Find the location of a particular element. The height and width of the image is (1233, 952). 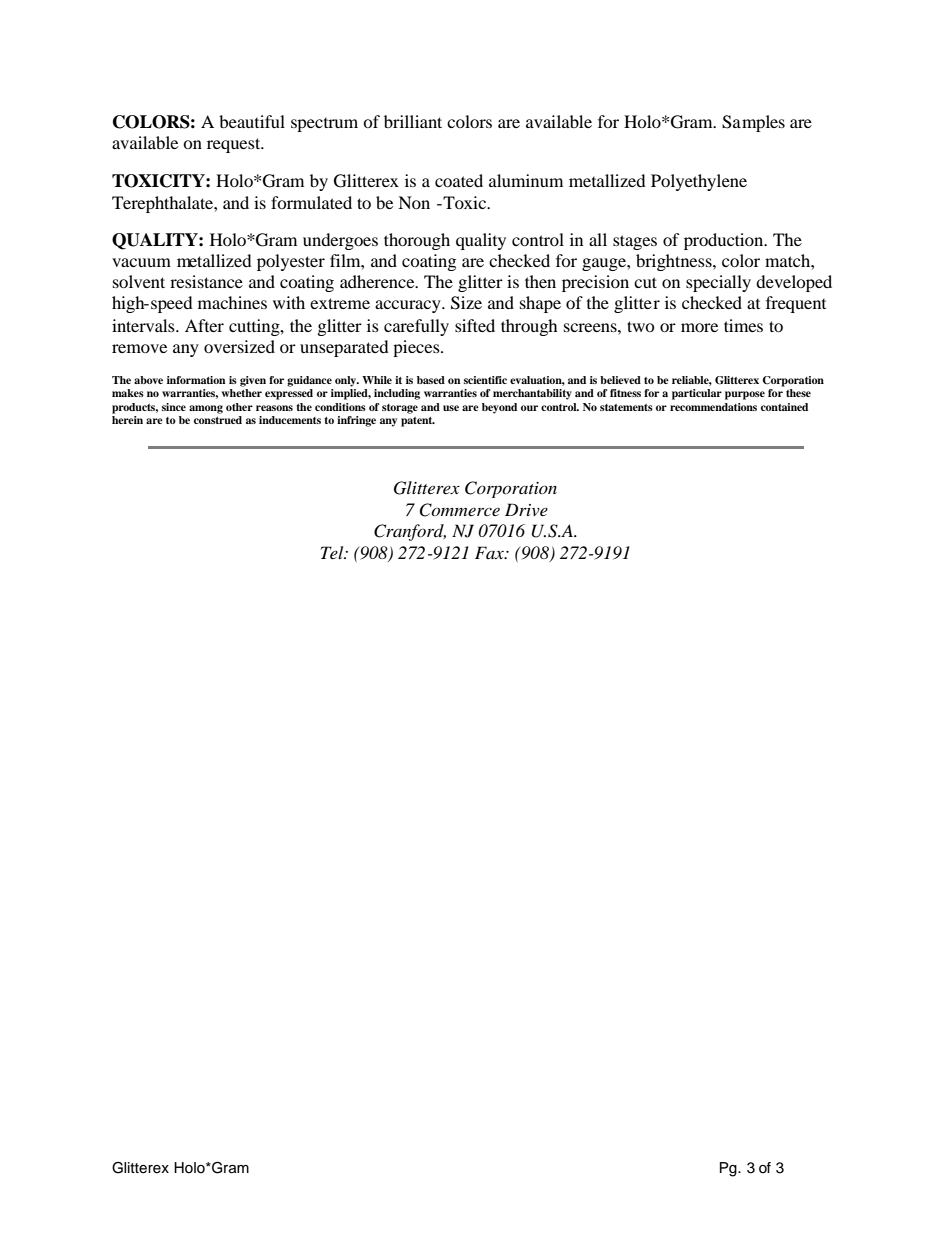

Fax is located at coordinates (490, 552).
